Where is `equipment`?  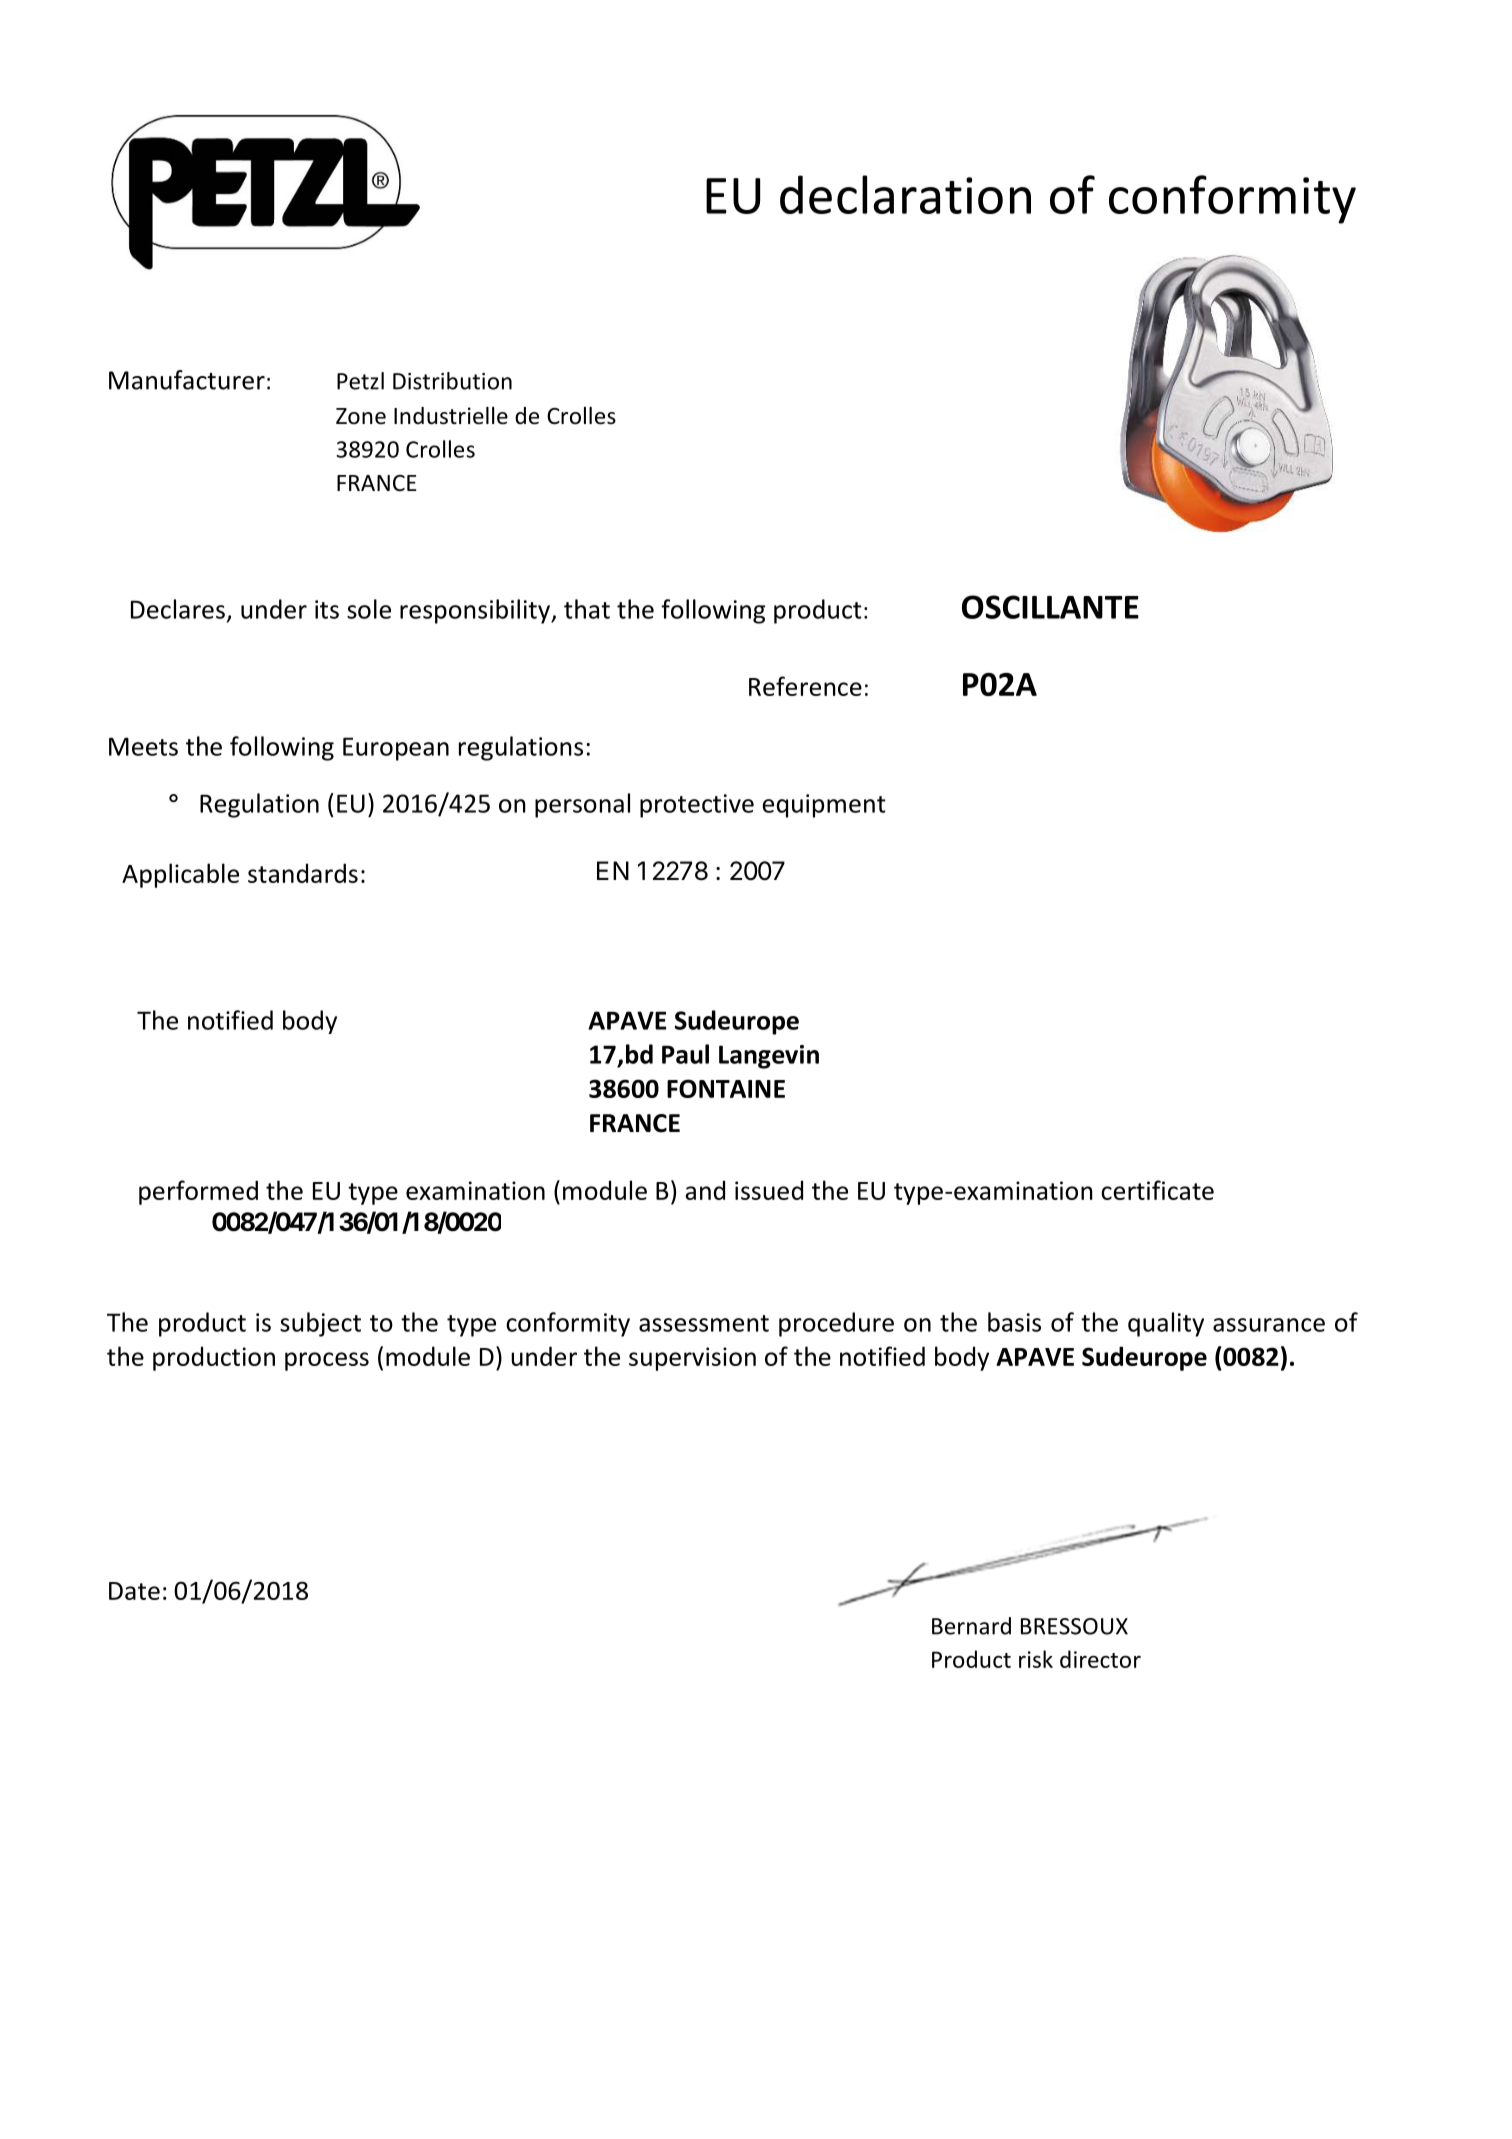 equipment is located at coordinates (824, 806).
